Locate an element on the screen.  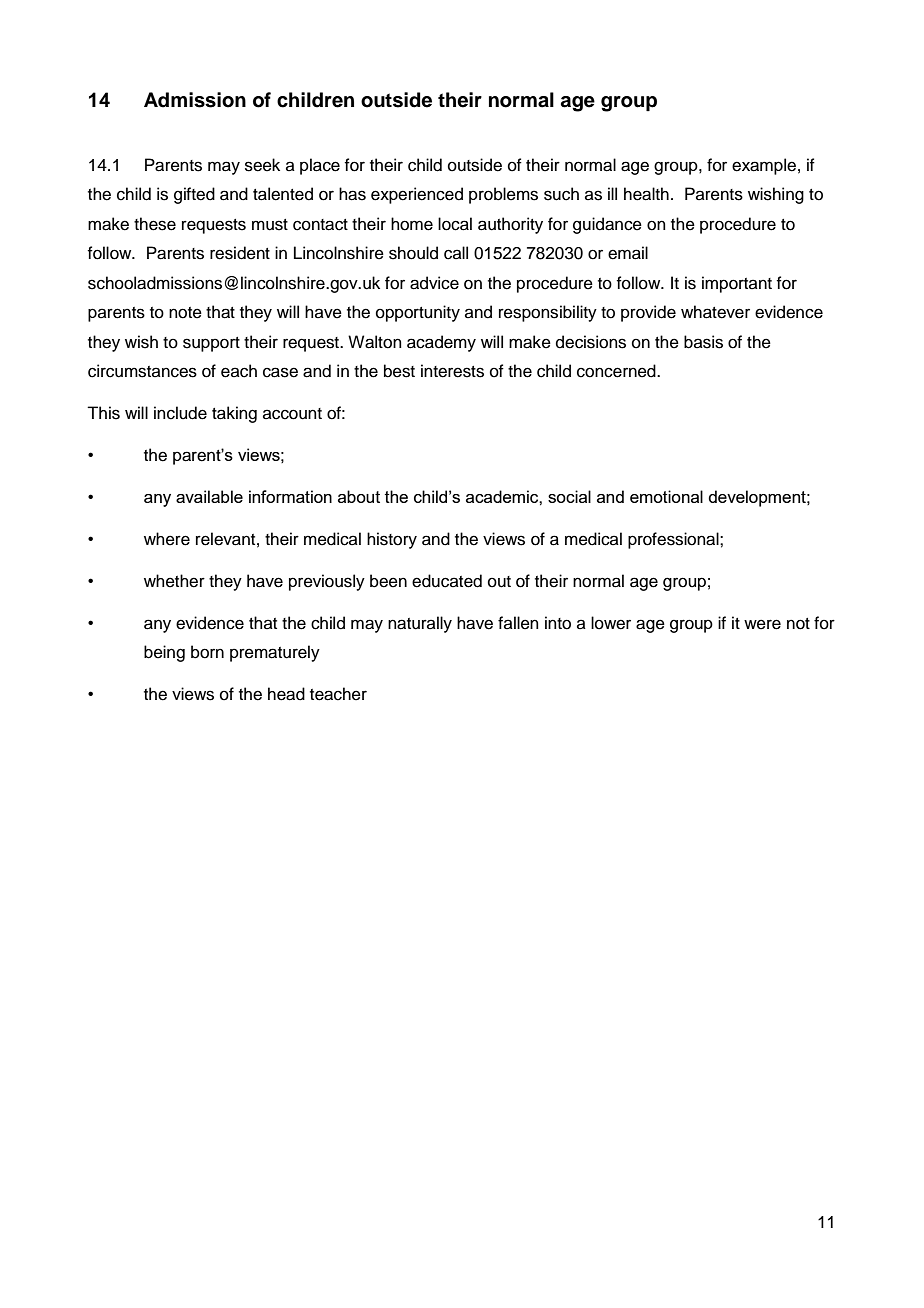
health is located at coordinates (646, 194).
